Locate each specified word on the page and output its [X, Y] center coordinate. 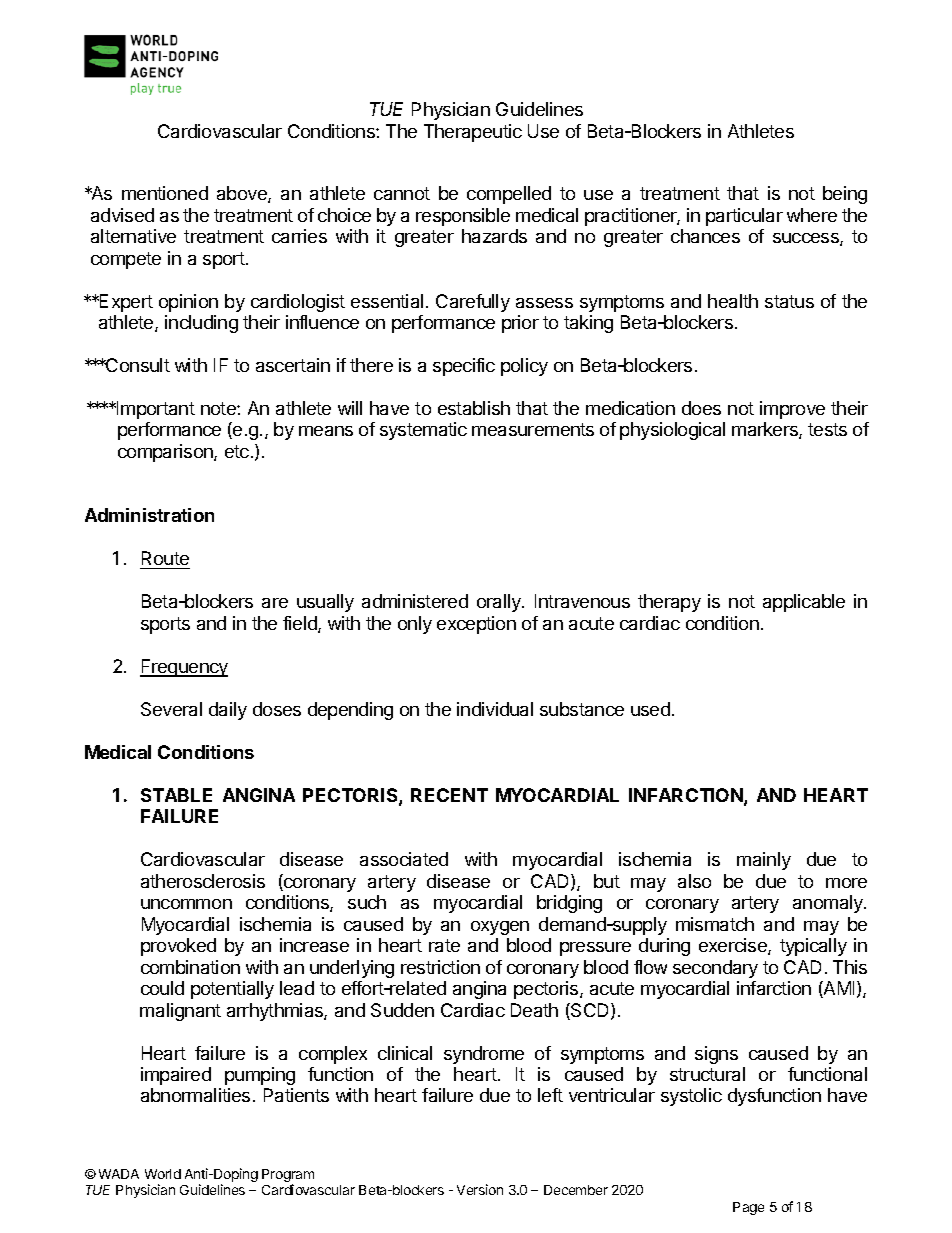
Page [748, 1208]
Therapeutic [473, 133]
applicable [804, 603]
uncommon [186, 904]
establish [474, 408]
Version [480, 1189]
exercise [734, 946]
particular [744, 217]
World [163, 1174]
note [219, 408]
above [243, 194]
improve [792, 410]
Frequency [184, 668]
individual [495, 709]
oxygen [500, 928]
